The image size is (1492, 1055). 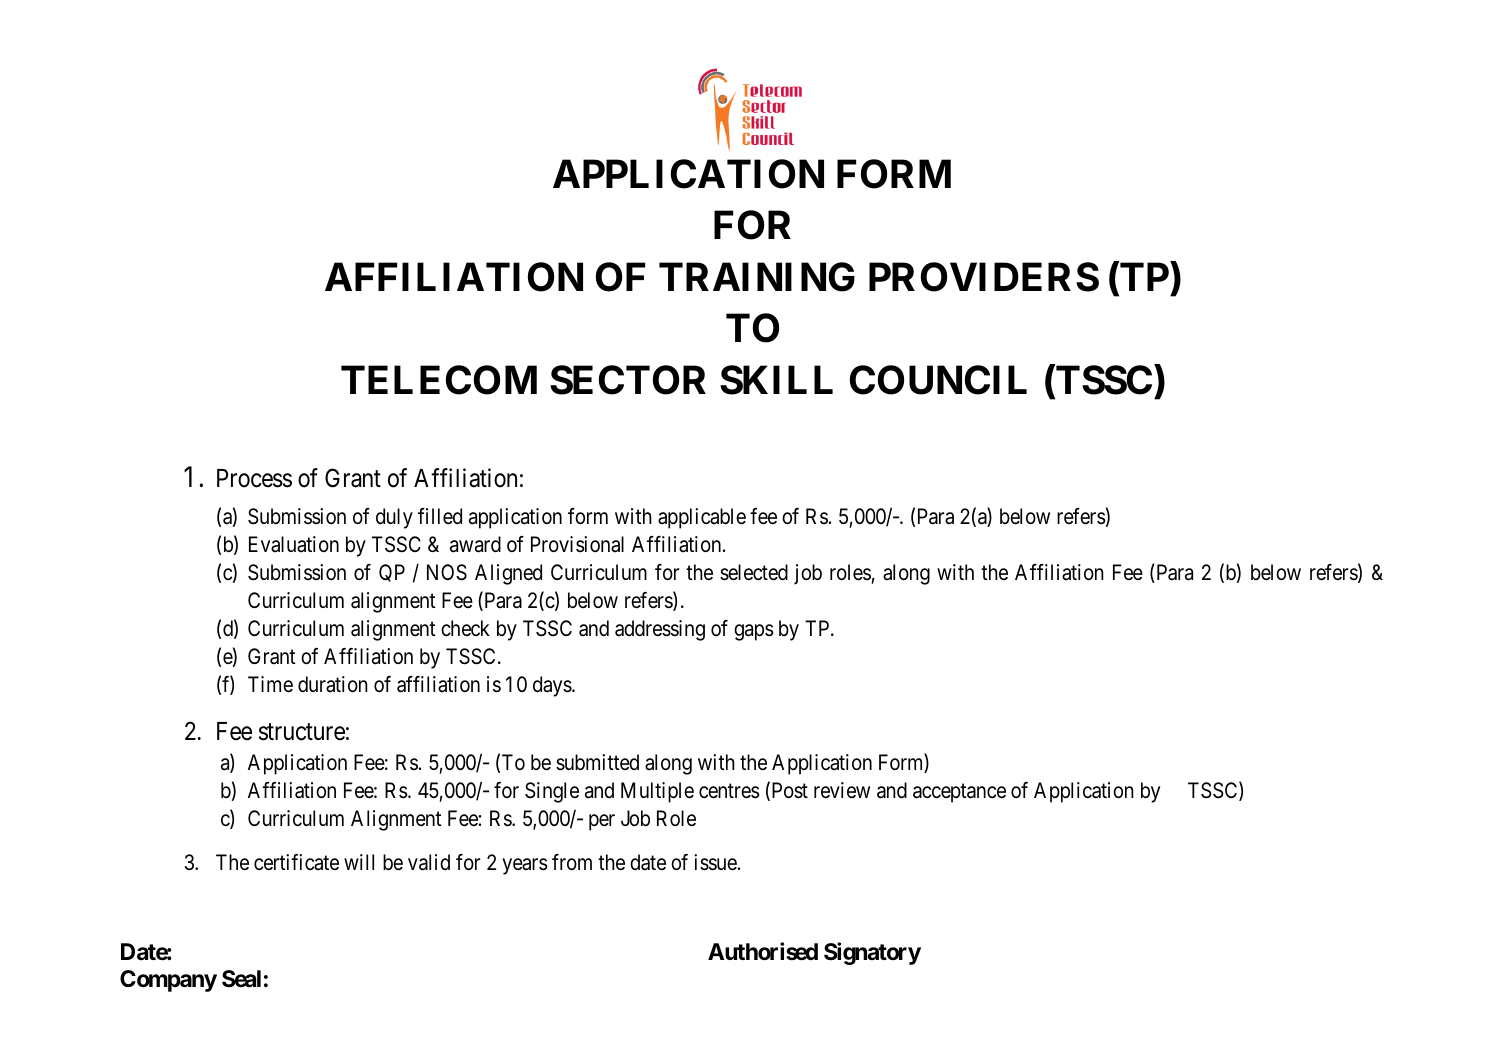 What do you see at coordinates (241, 979) in the screenshot?
I see `Seal` at bounding box center [241, 979].
